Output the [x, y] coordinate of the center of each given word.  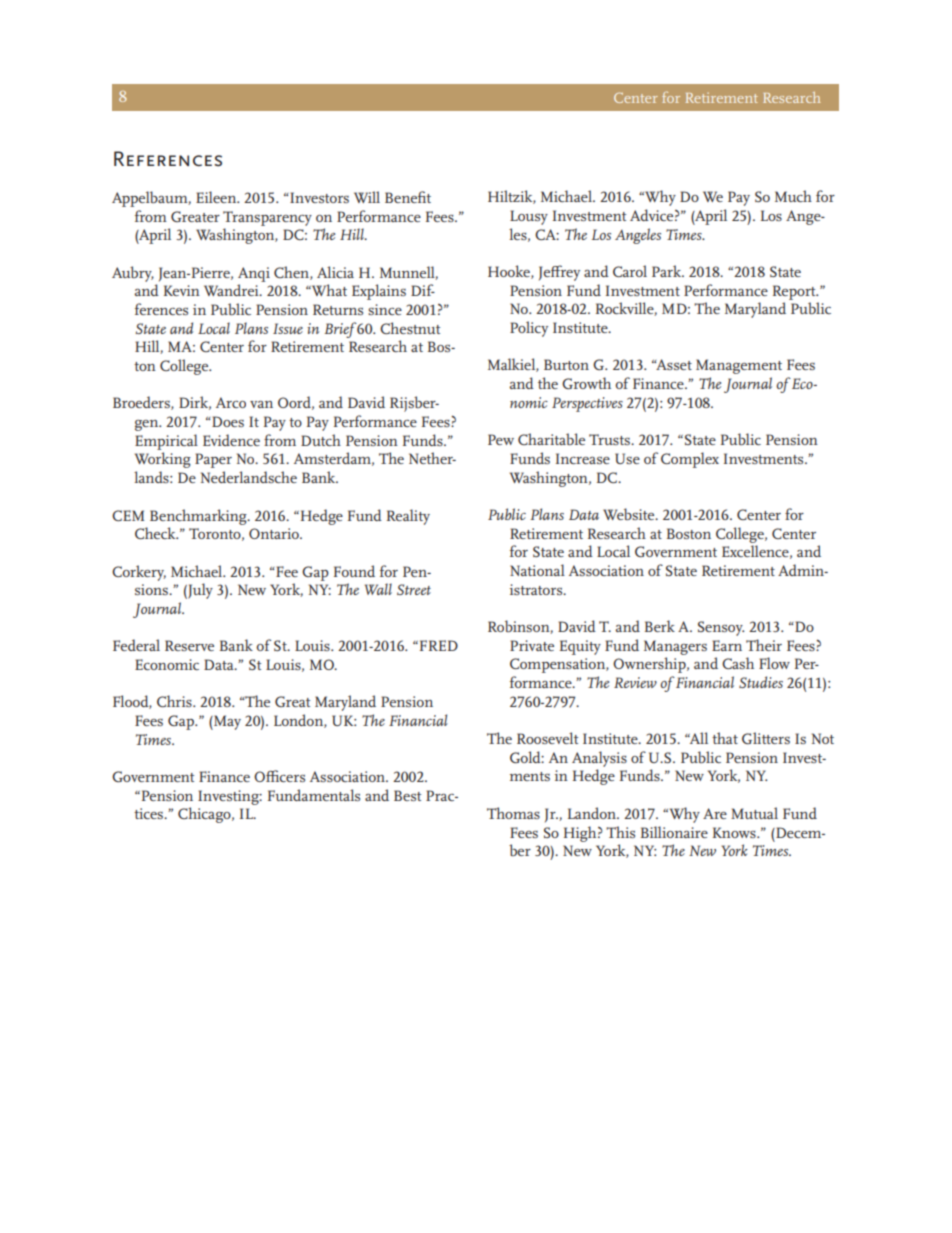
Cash [738, 663]
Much [793, 196]
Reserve [189, 645]
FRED [437, 645]
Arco [231, 402]
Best [407, 795]
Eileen [217, 197]
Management [739, 366]
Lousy [529, 217]
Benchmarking [199, 517]
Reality [408, 517]
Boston [689, 533]
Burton [566, 364]
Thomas [513, 813]
